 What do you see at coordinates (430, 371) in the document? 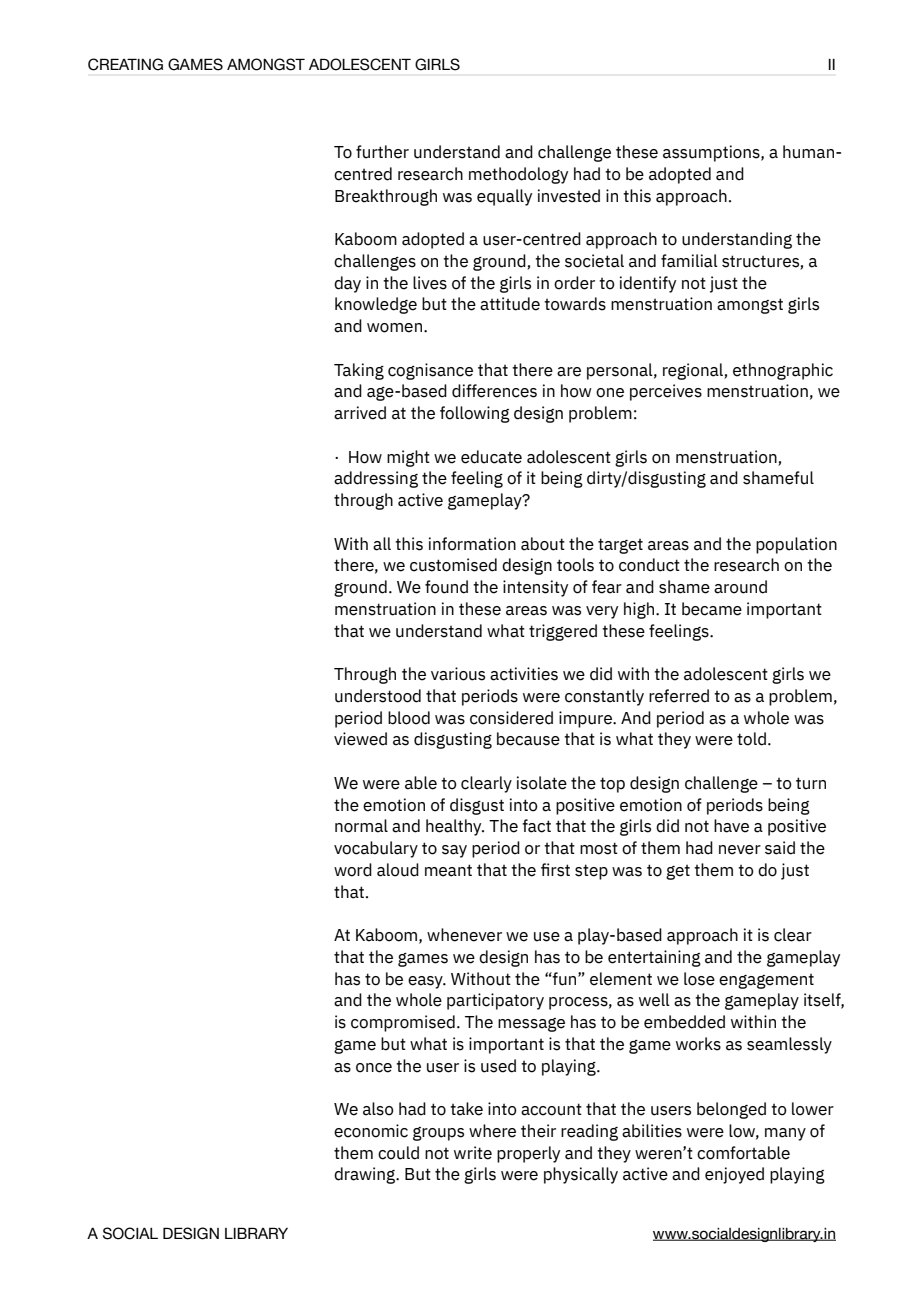
I see `cognisance` at bounding box center [430, 371].
